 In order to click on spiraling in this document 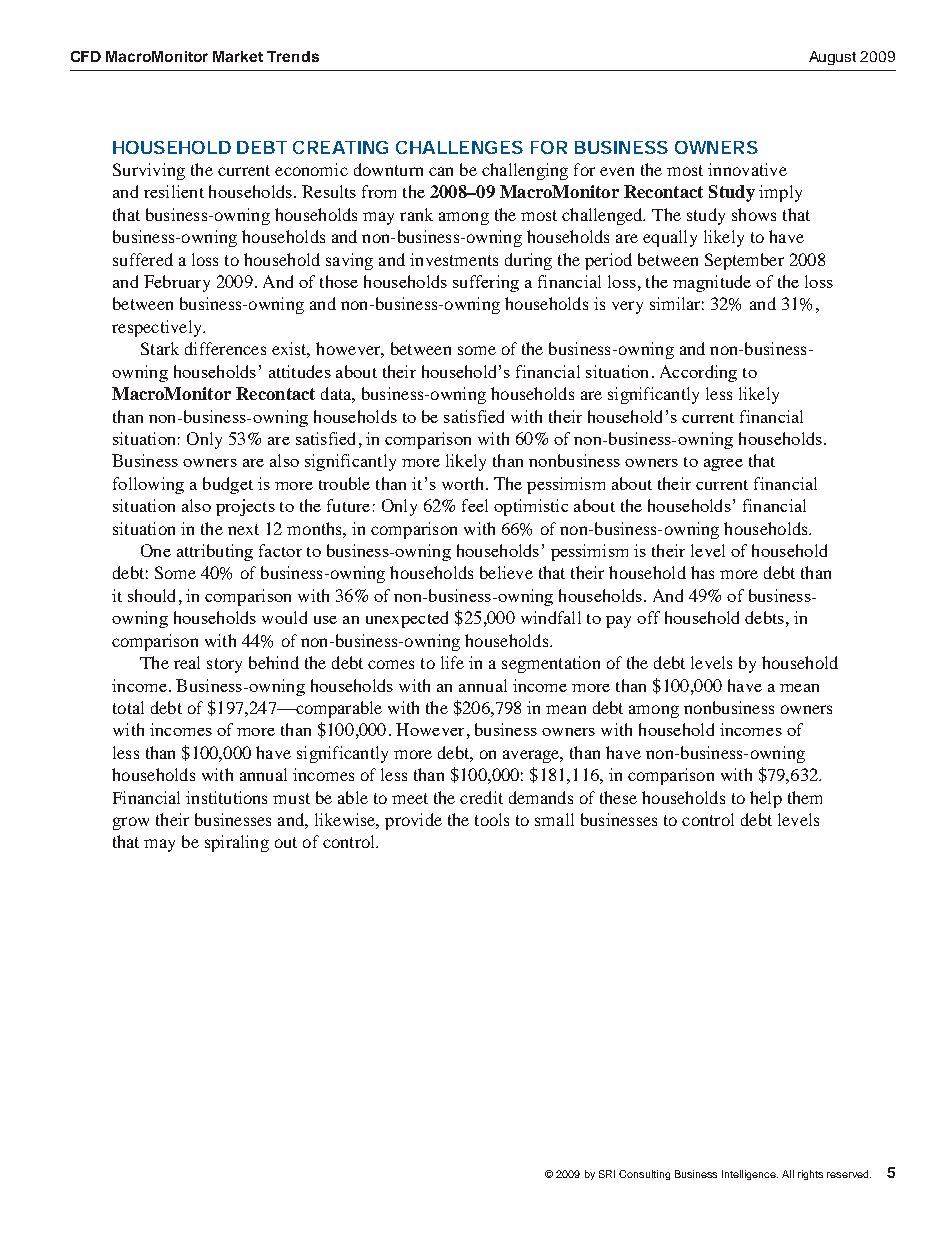, I will do `click(237, 843)`.
